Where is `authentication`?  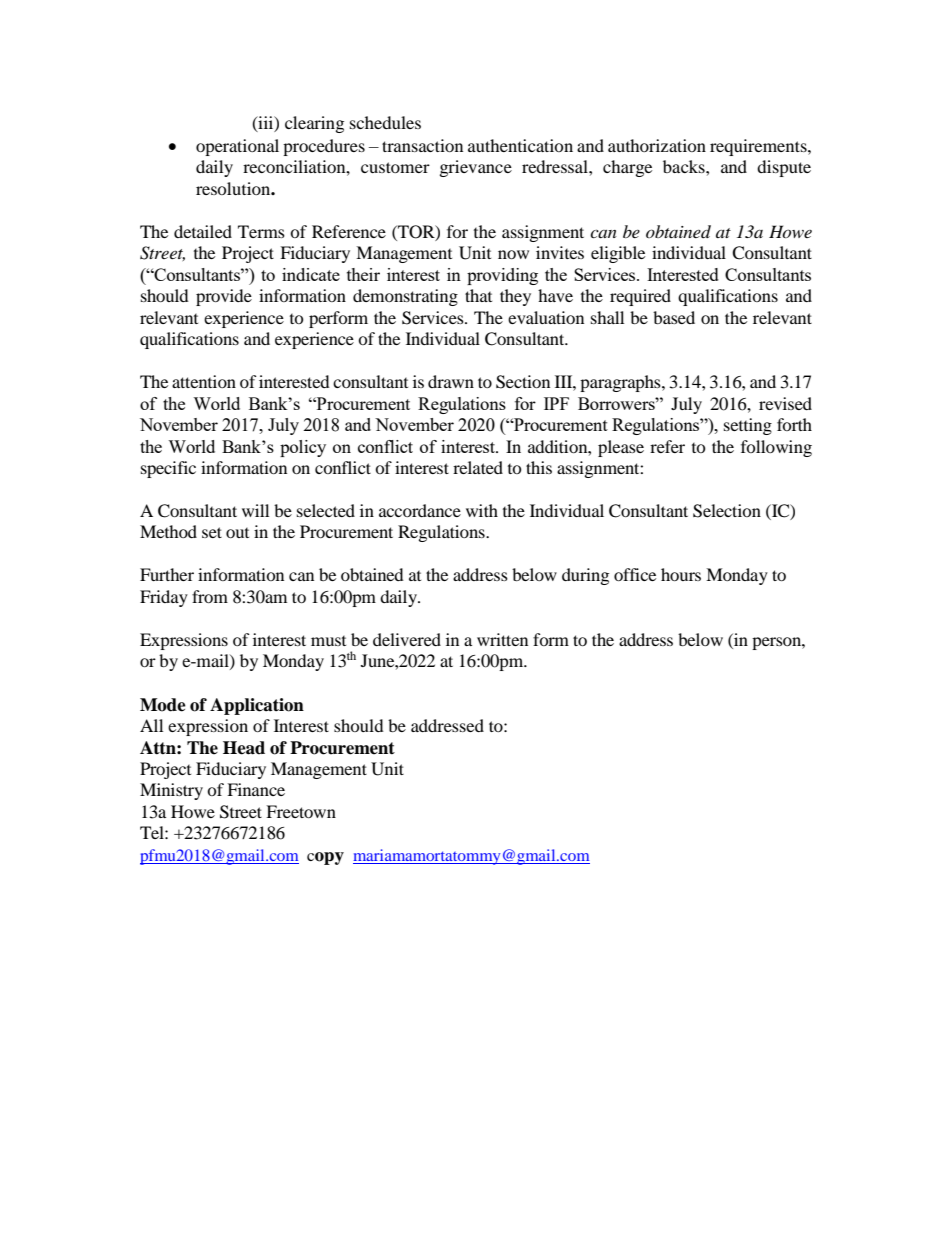
authentication is located at coordinates (520, 145).
